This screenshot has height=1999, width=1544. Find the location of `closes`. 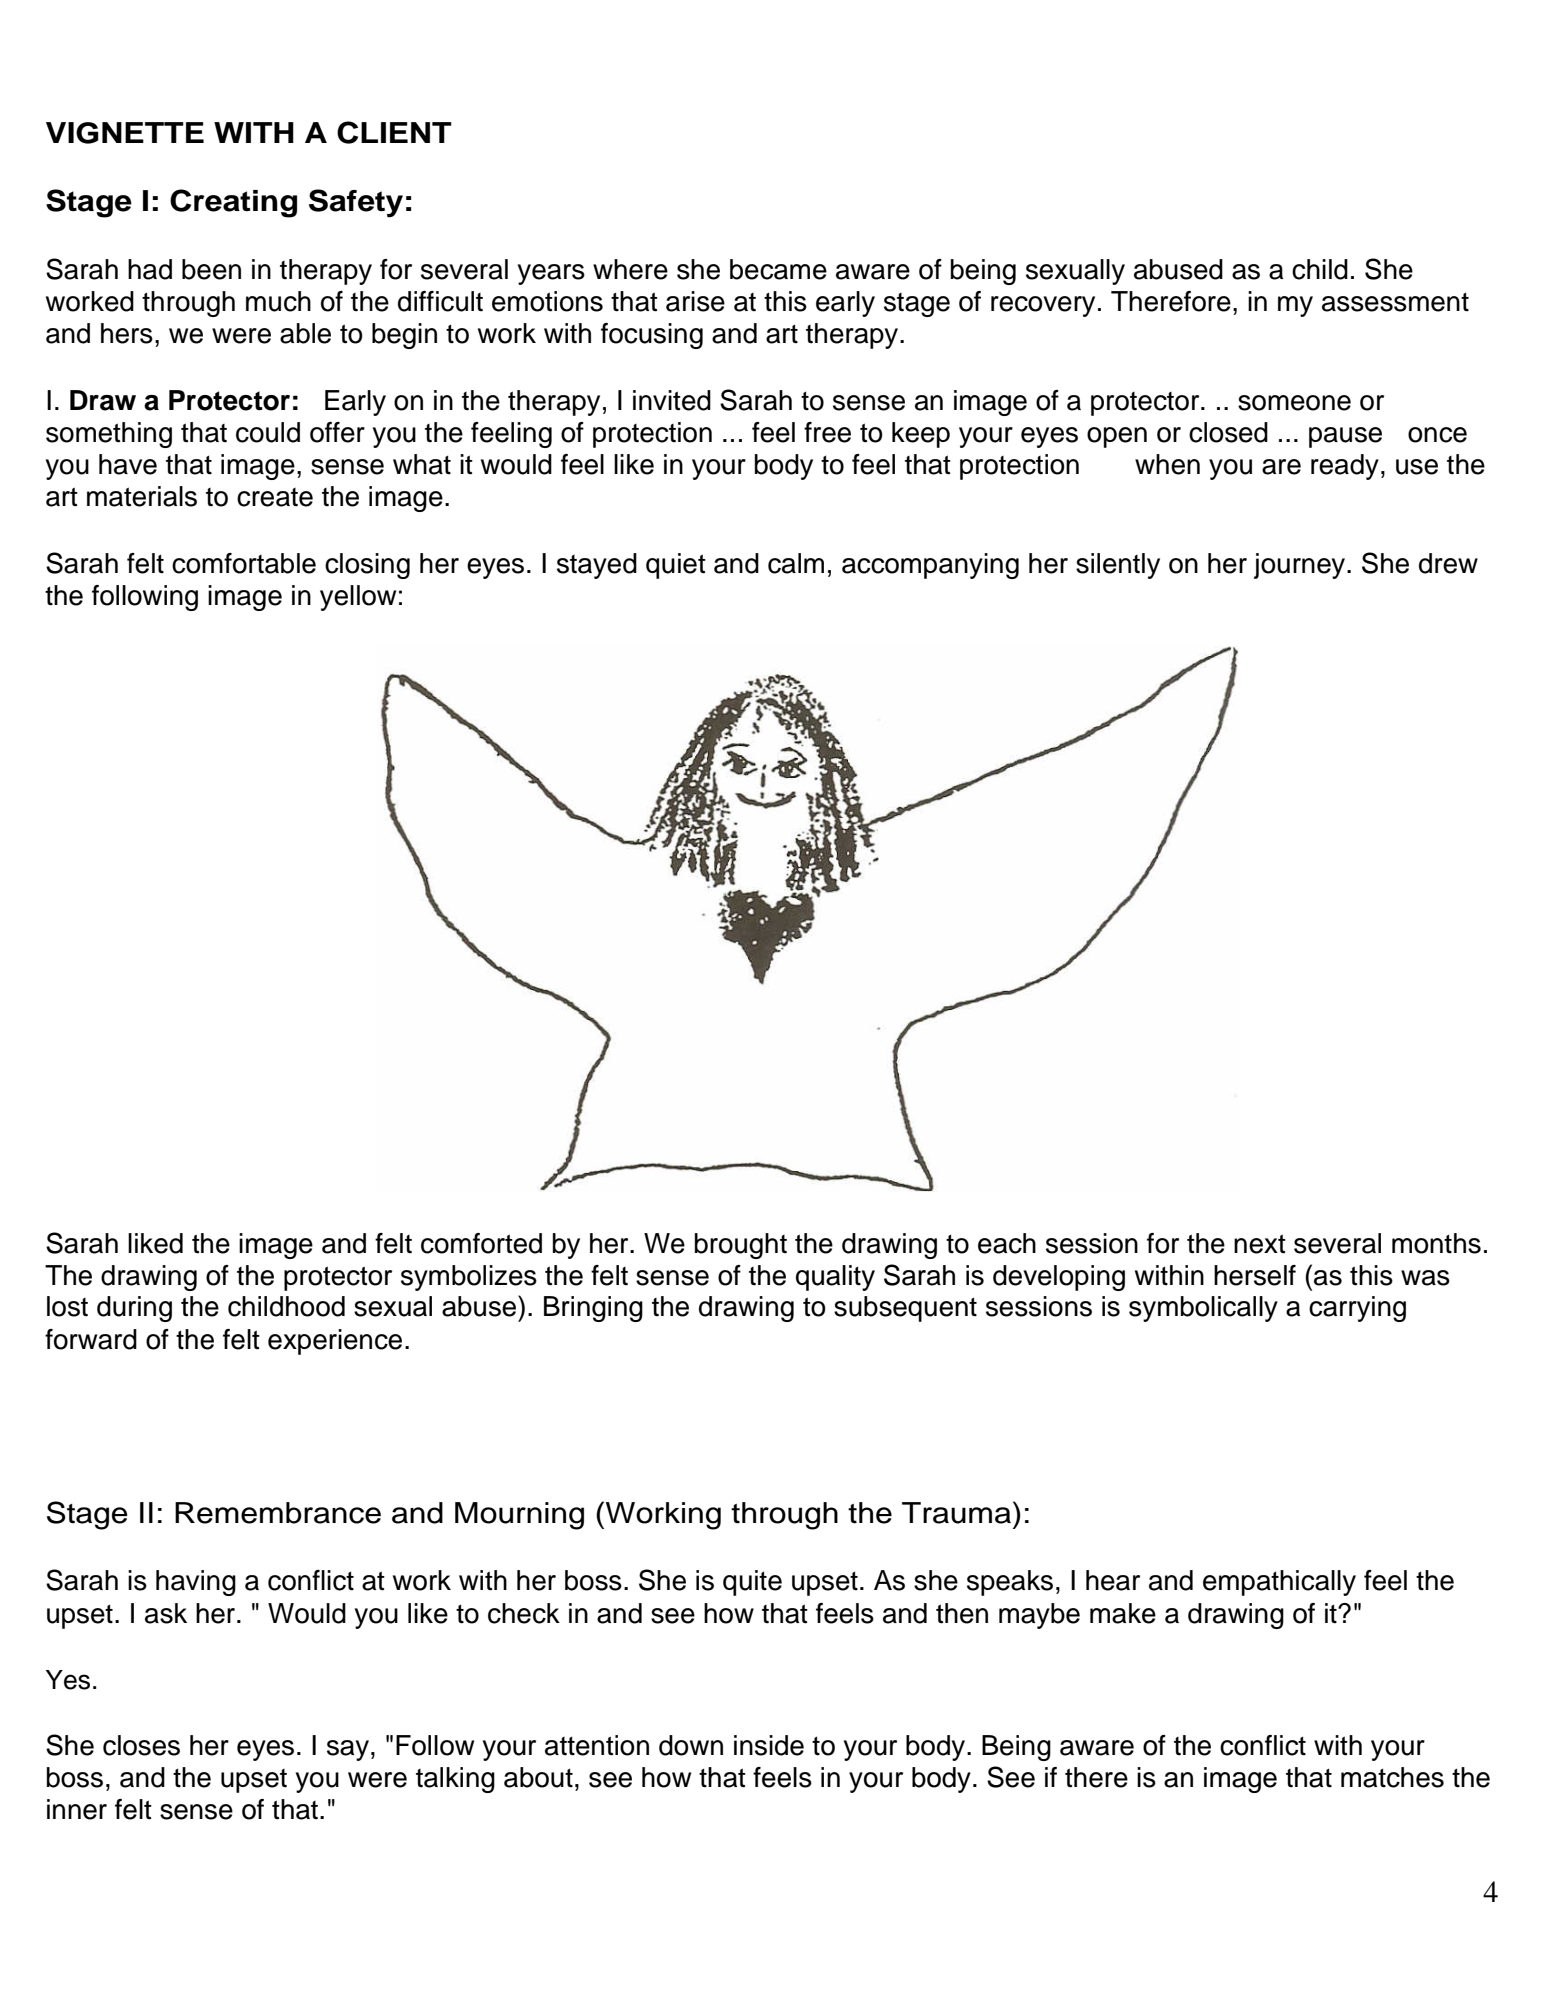

closes is located at coordinates (141, 1745).
